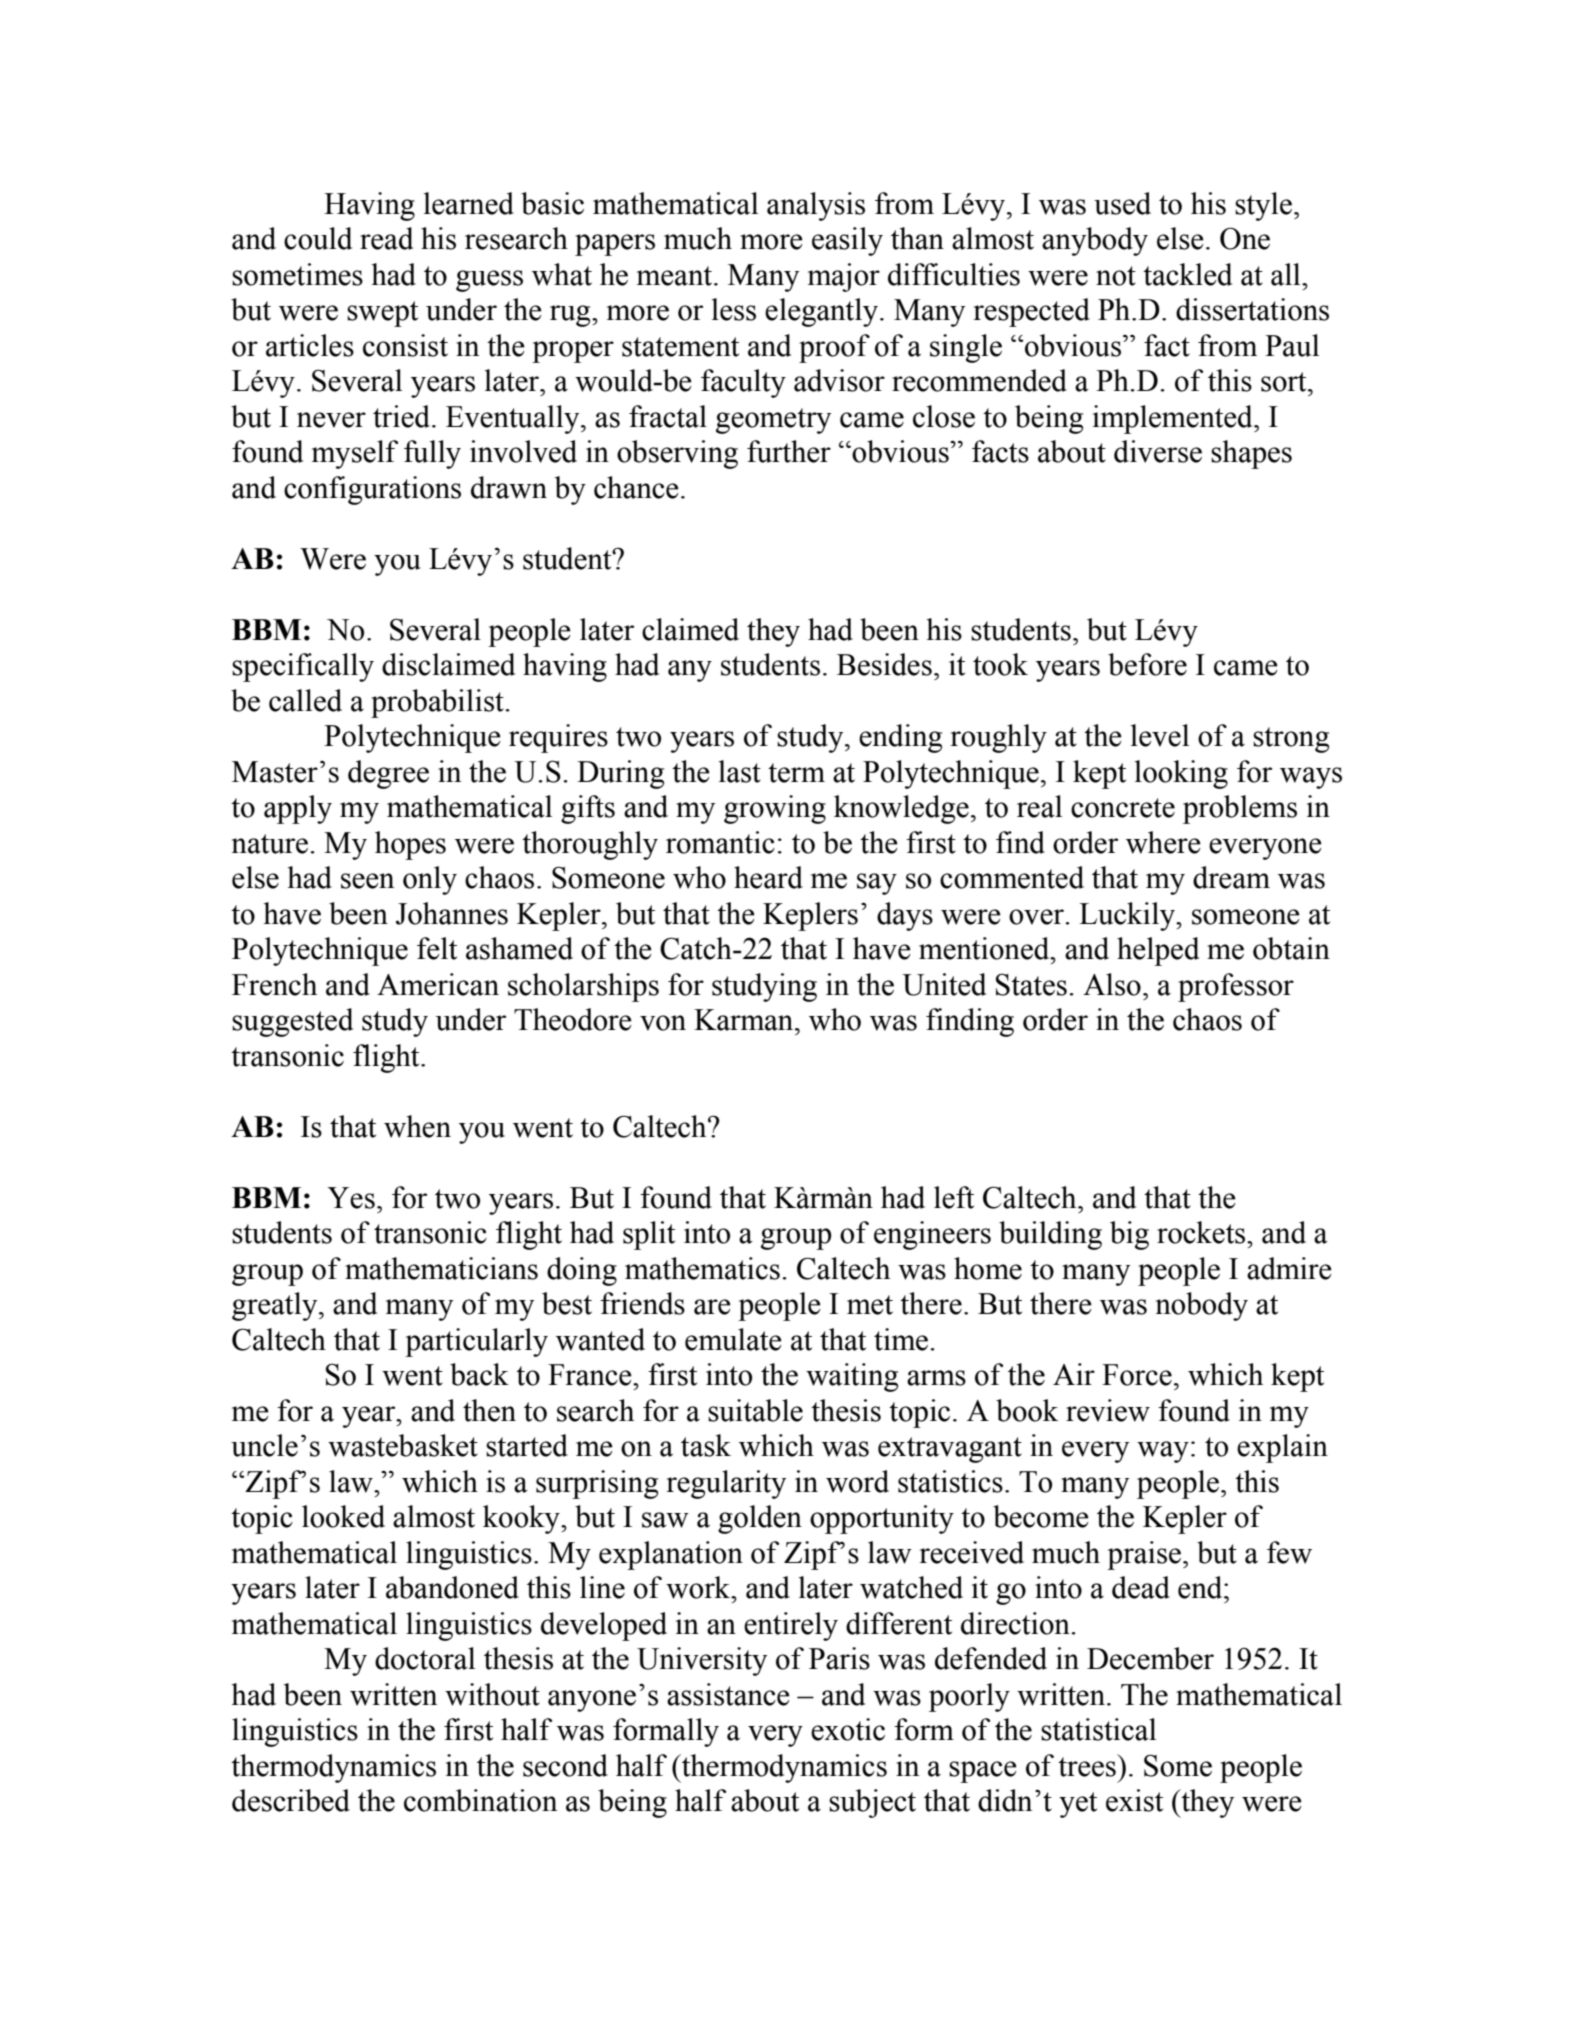  Describe the element at coordinates (1134, 1800) in the screenshot. I see `exist` at that location.
